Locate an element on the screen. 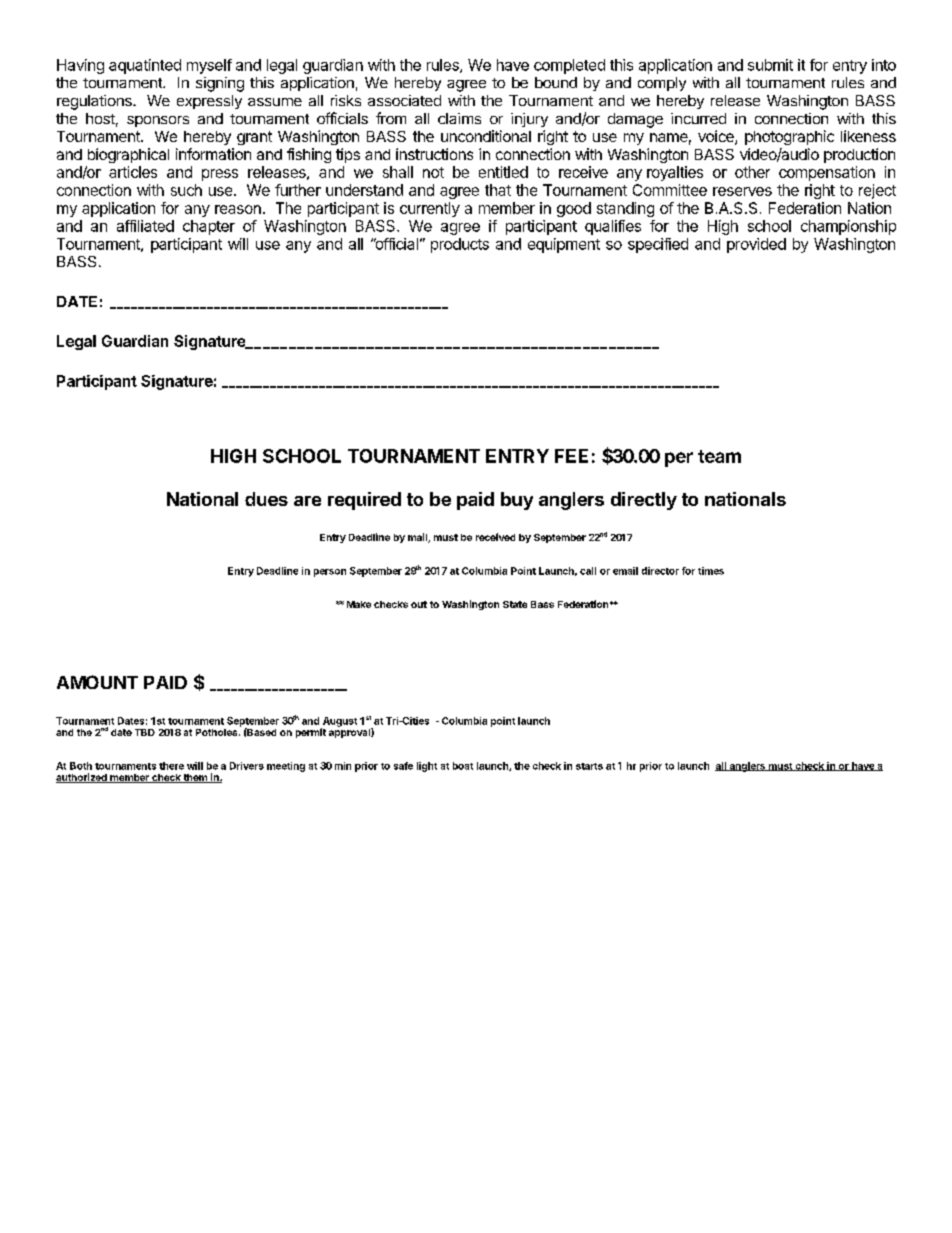 The width and height of the screenshot is (952, 1233). signing is located at coordinates (220, 84).
